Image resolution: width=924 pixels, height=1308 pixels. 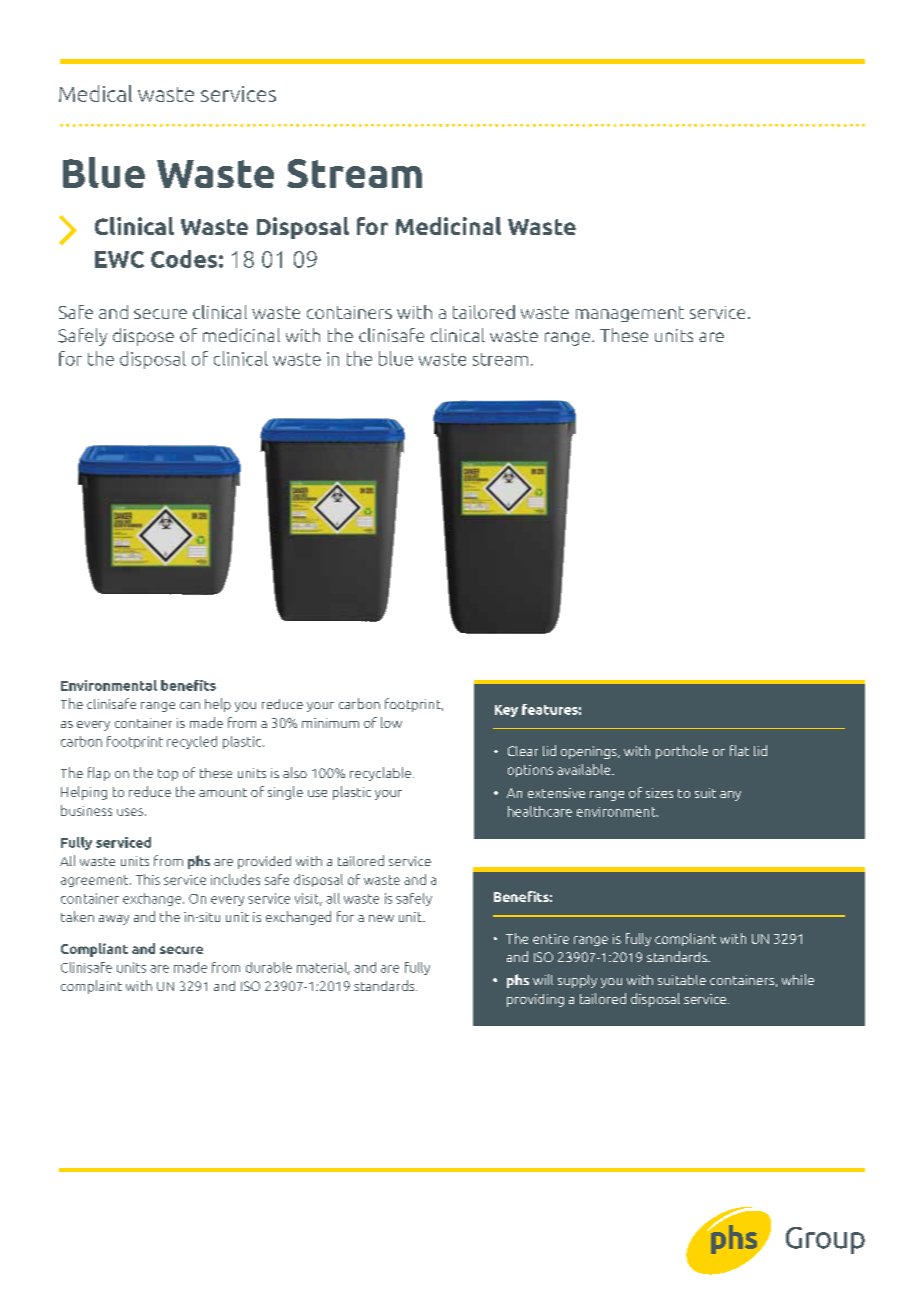 What do you see at coordinates (143, 337) in the document?
I see `dispose` at bounding box center [143, 337].
